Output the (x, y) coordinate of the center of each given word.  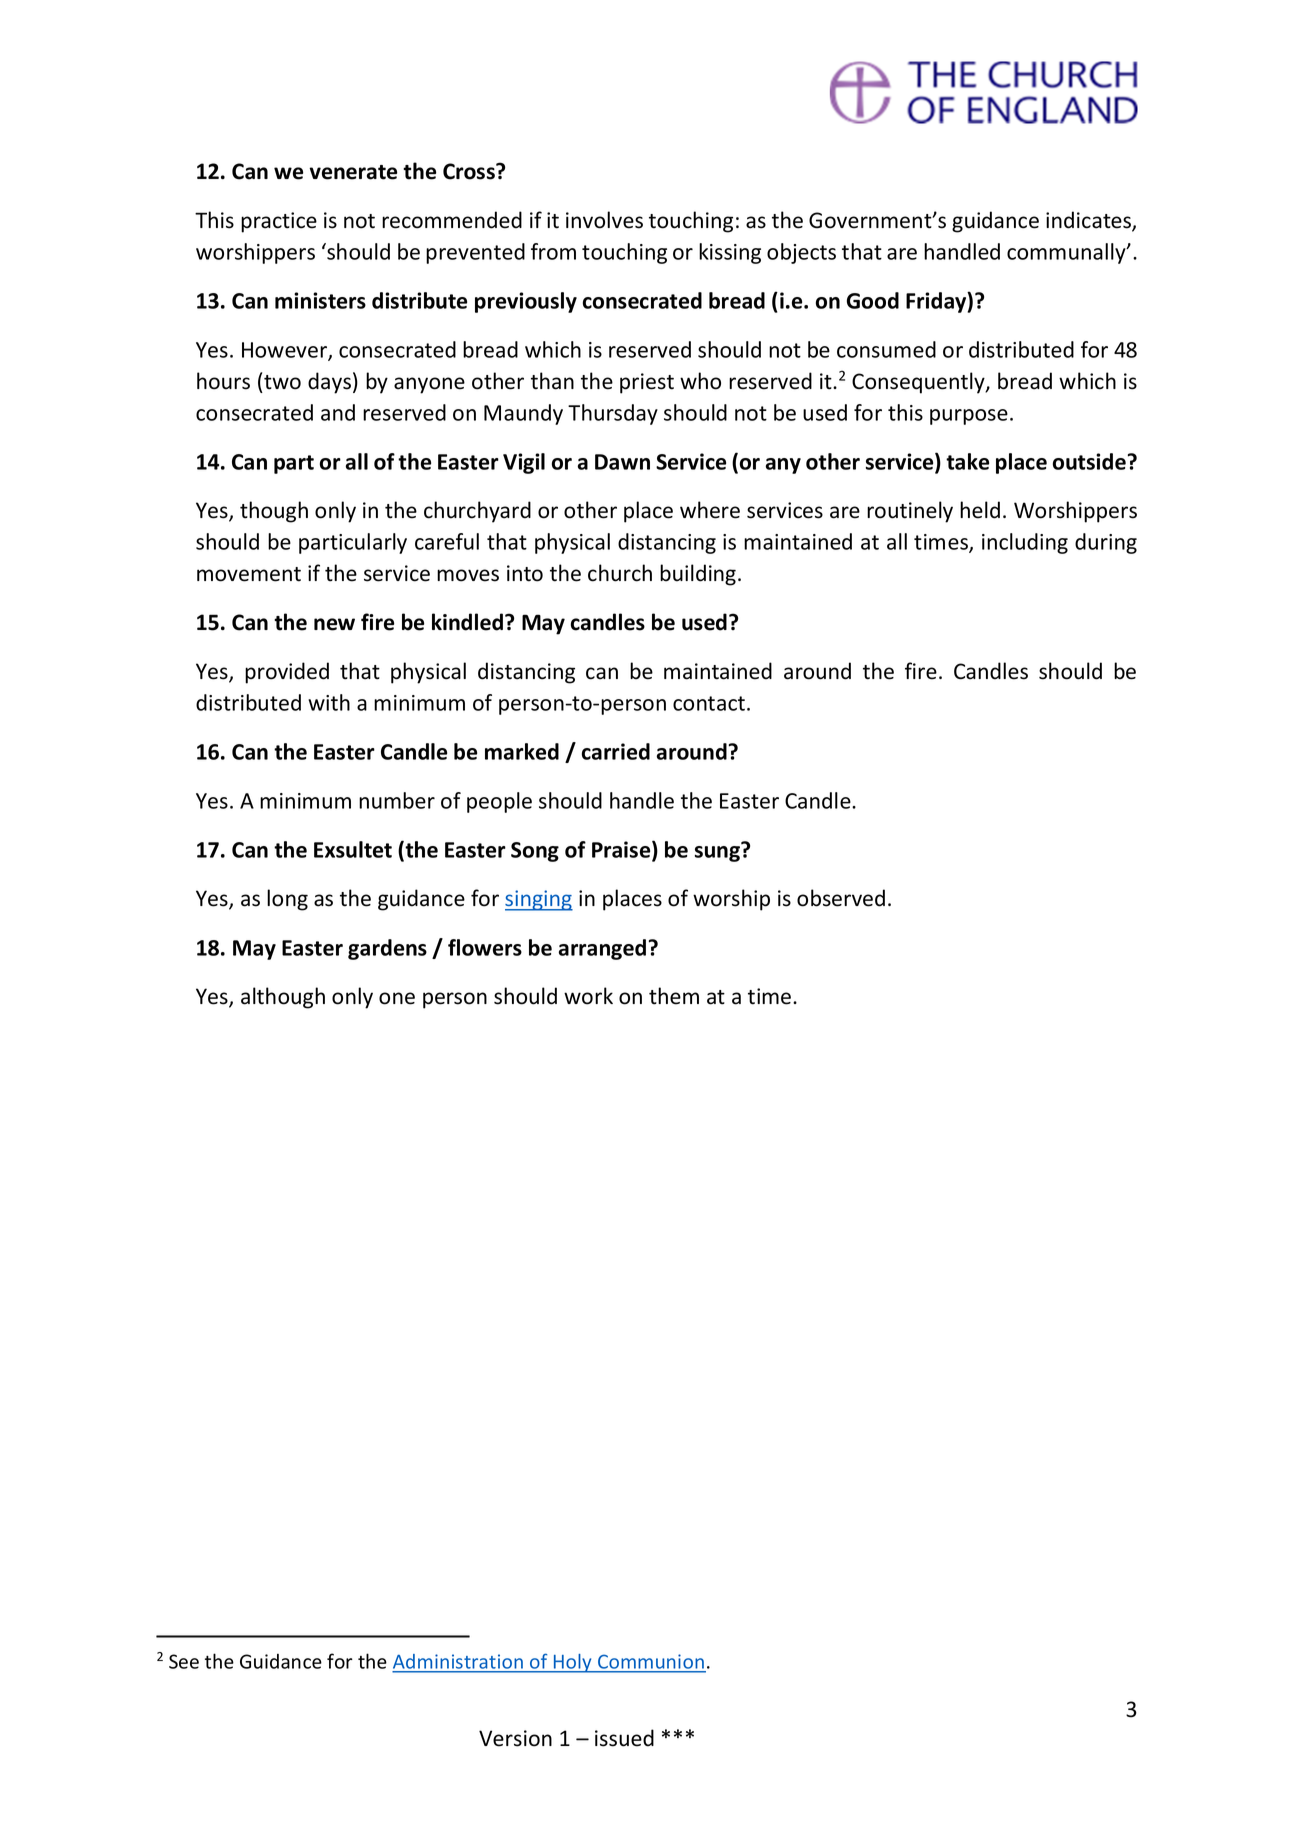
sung (717, 854)
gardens (387, 949)
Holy (573, 1663)
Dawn (622, 462)
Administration (458, 1663)
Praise (622, 850)
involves (604, 220)
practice (279, 222)
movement (249, 574)
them (674, 996)
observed (841, 898)
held (980, 510)
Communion (651, 1663)
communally (1067, 253)
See (184, 1661)
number (397, 800)
